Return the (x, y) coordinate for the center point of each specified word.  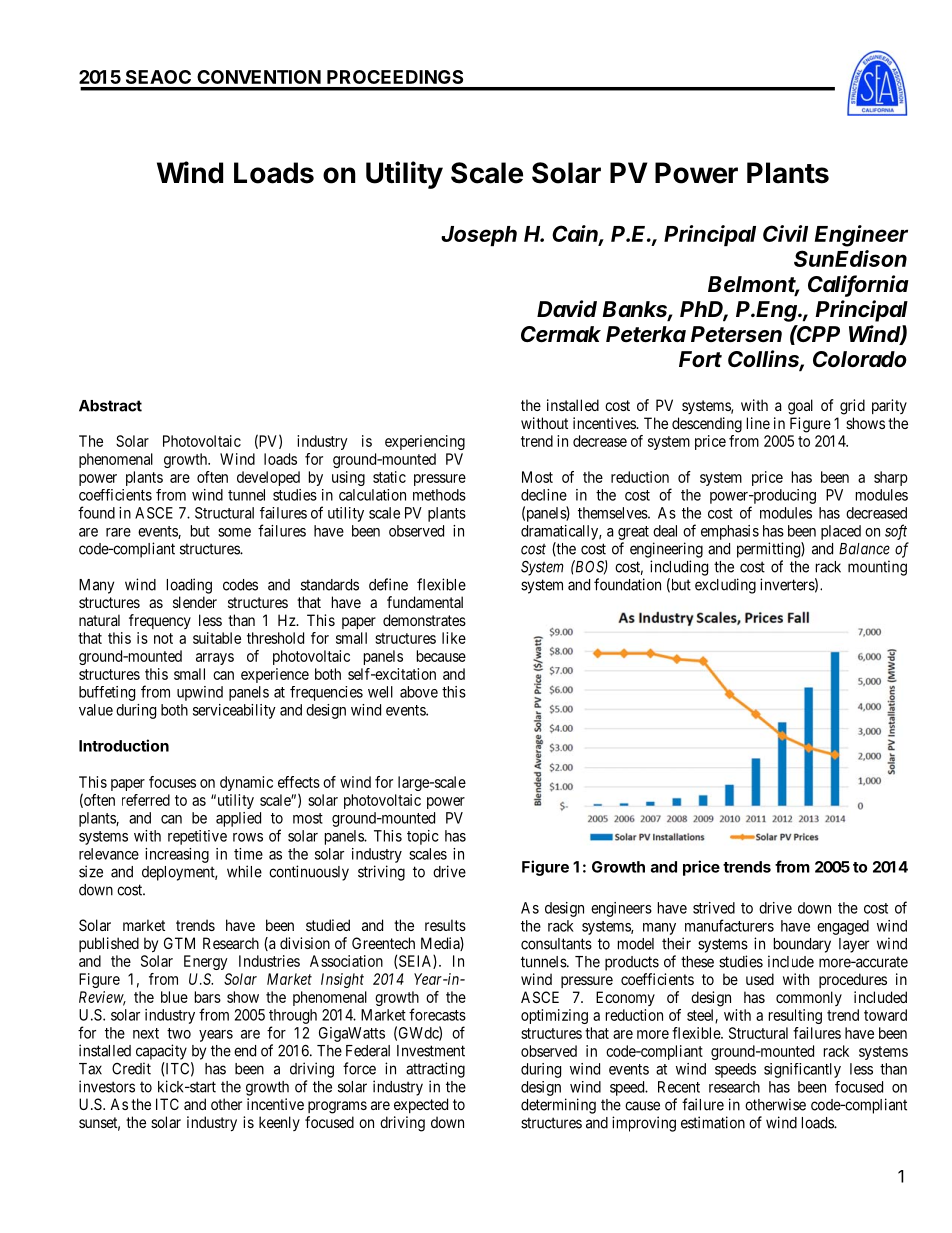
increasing (177, 855)
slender (195, 602)
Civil (785, 233)
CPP (818, 333)
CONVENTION (259, 77)
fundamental (425, 602)
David (567, 308)
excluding (725, 586)
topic (423, 837)
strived (714, 908)
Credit (131, 1068)
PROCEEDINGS (395, 77)
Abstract (110, 406)
